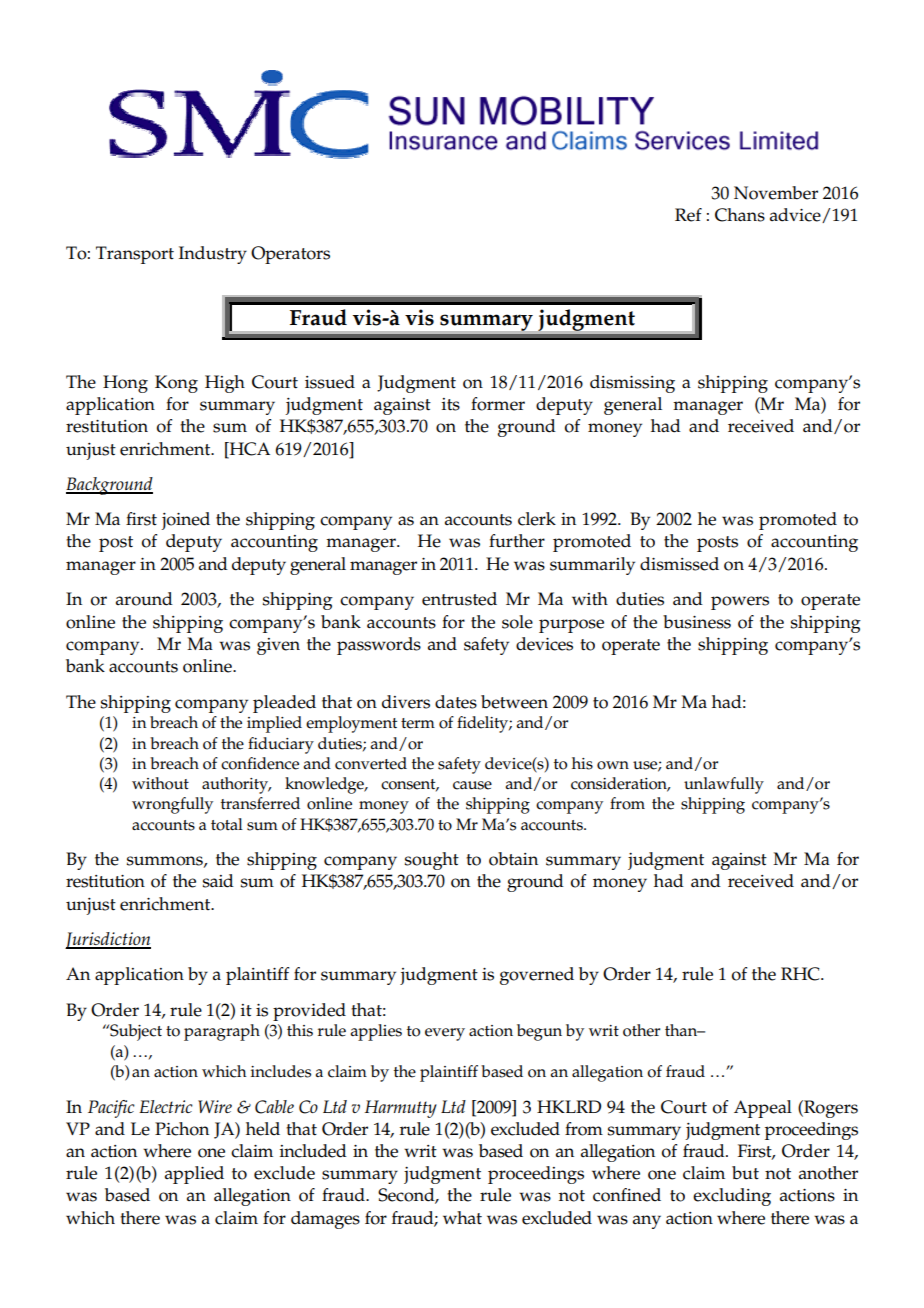 The height and width of the document is (1308, 924). Describe the element at coordinates (451, 404) in the document. I see `its` at that location.
